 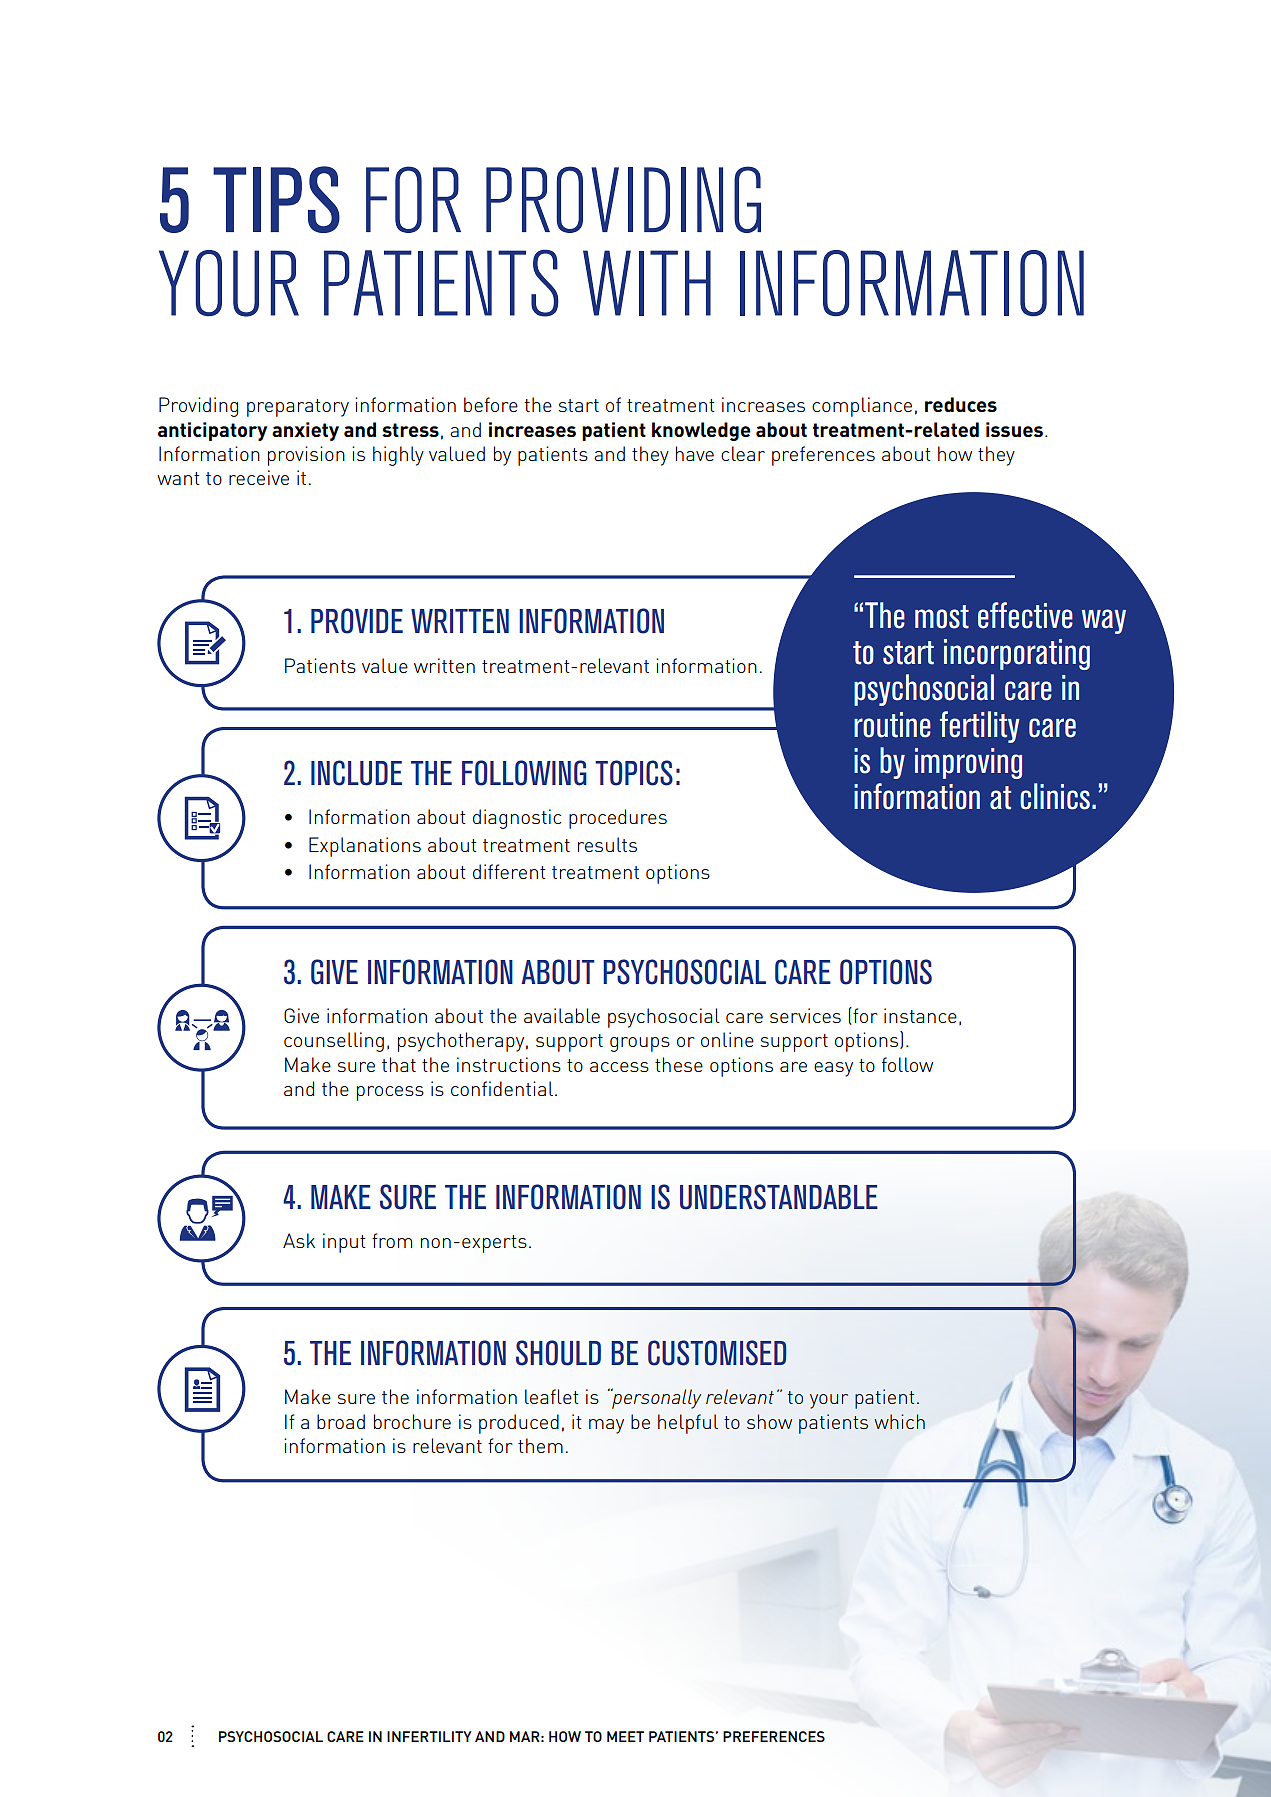 I want to click on which, so click(x=899, y=1421).
